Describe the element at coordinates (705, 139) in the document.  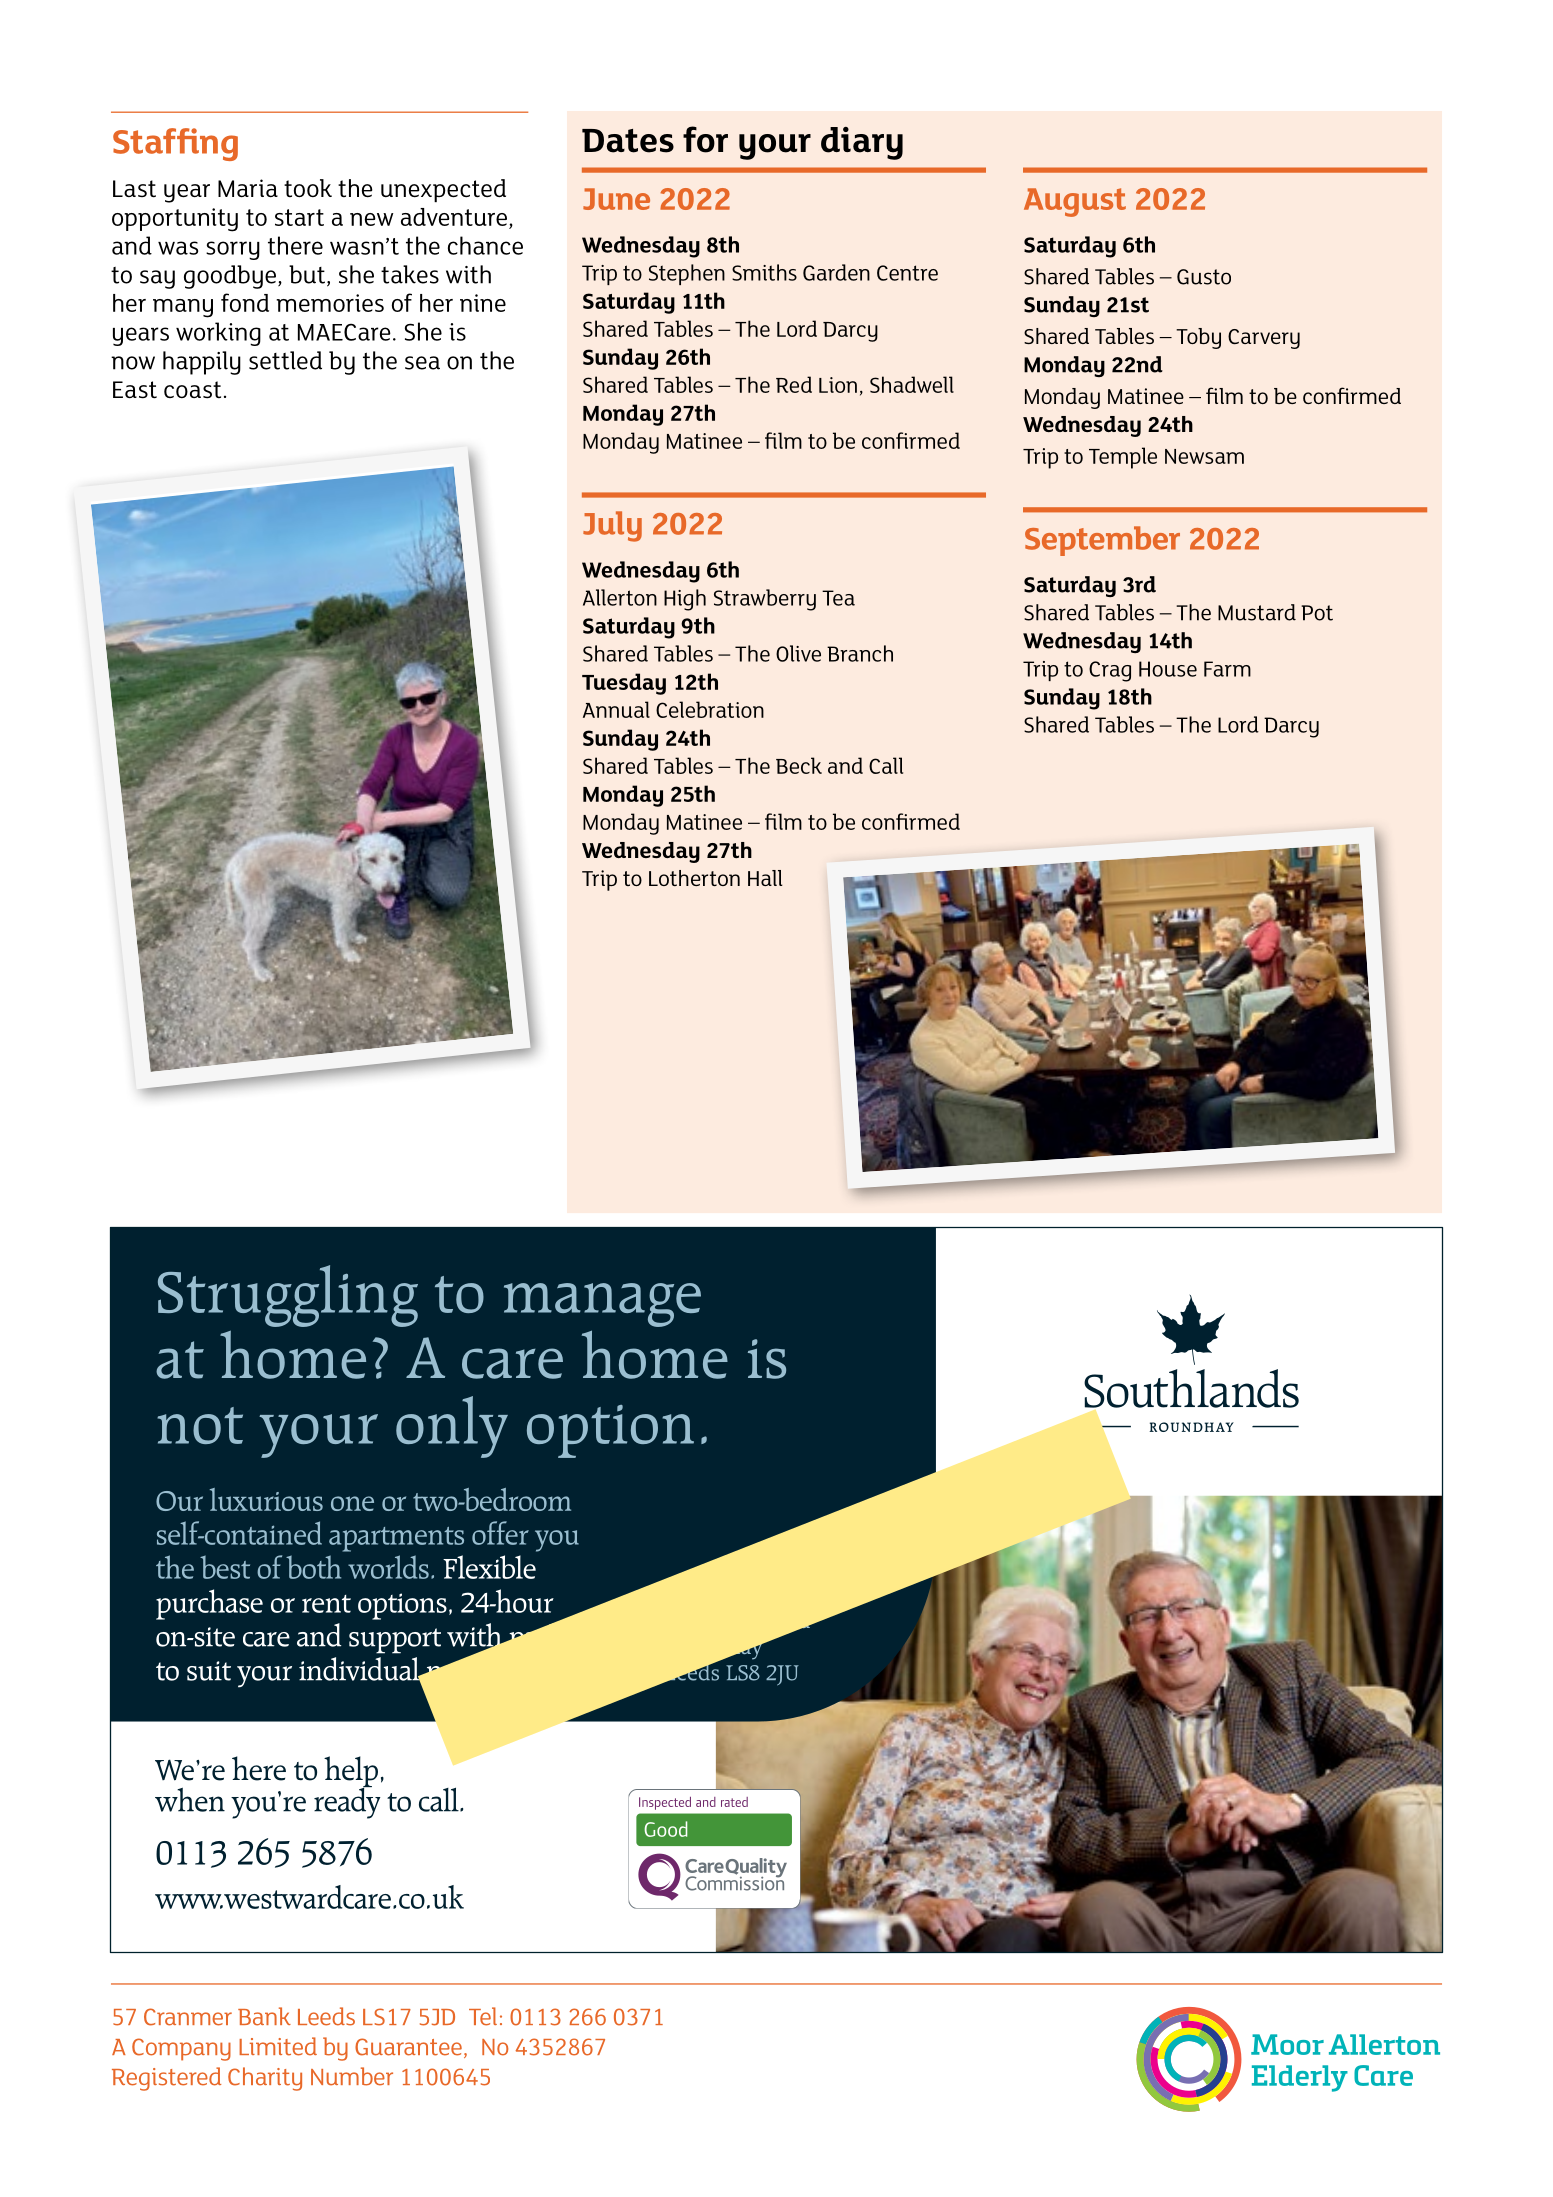
I see `for` at that location.
